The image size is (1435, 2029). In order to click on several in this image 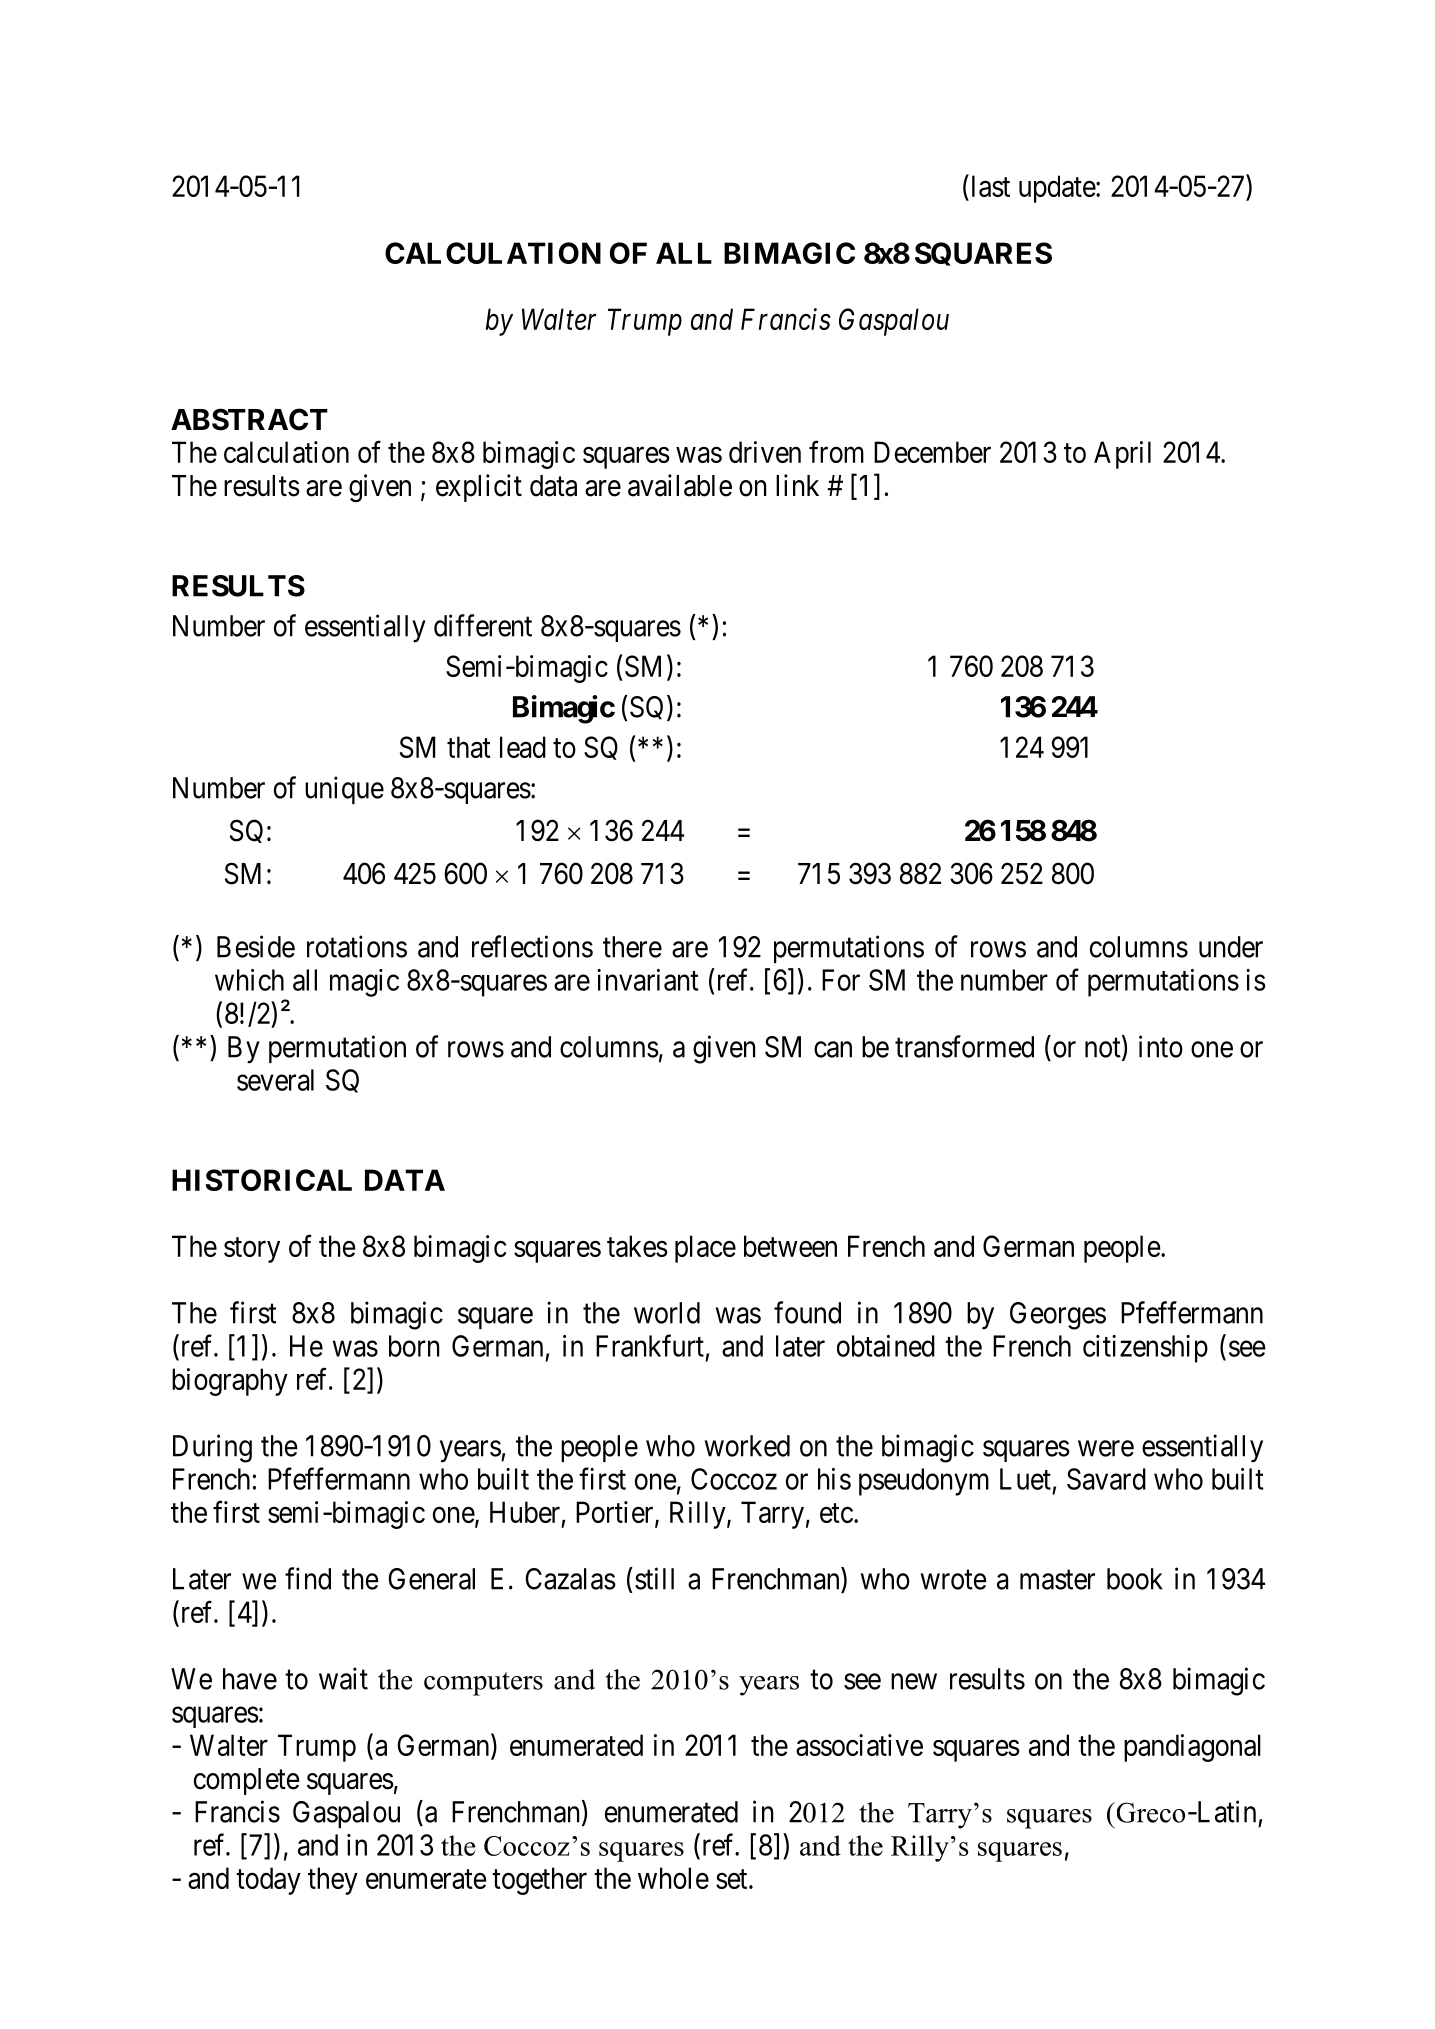, I will do `click(275, 1080)`.
